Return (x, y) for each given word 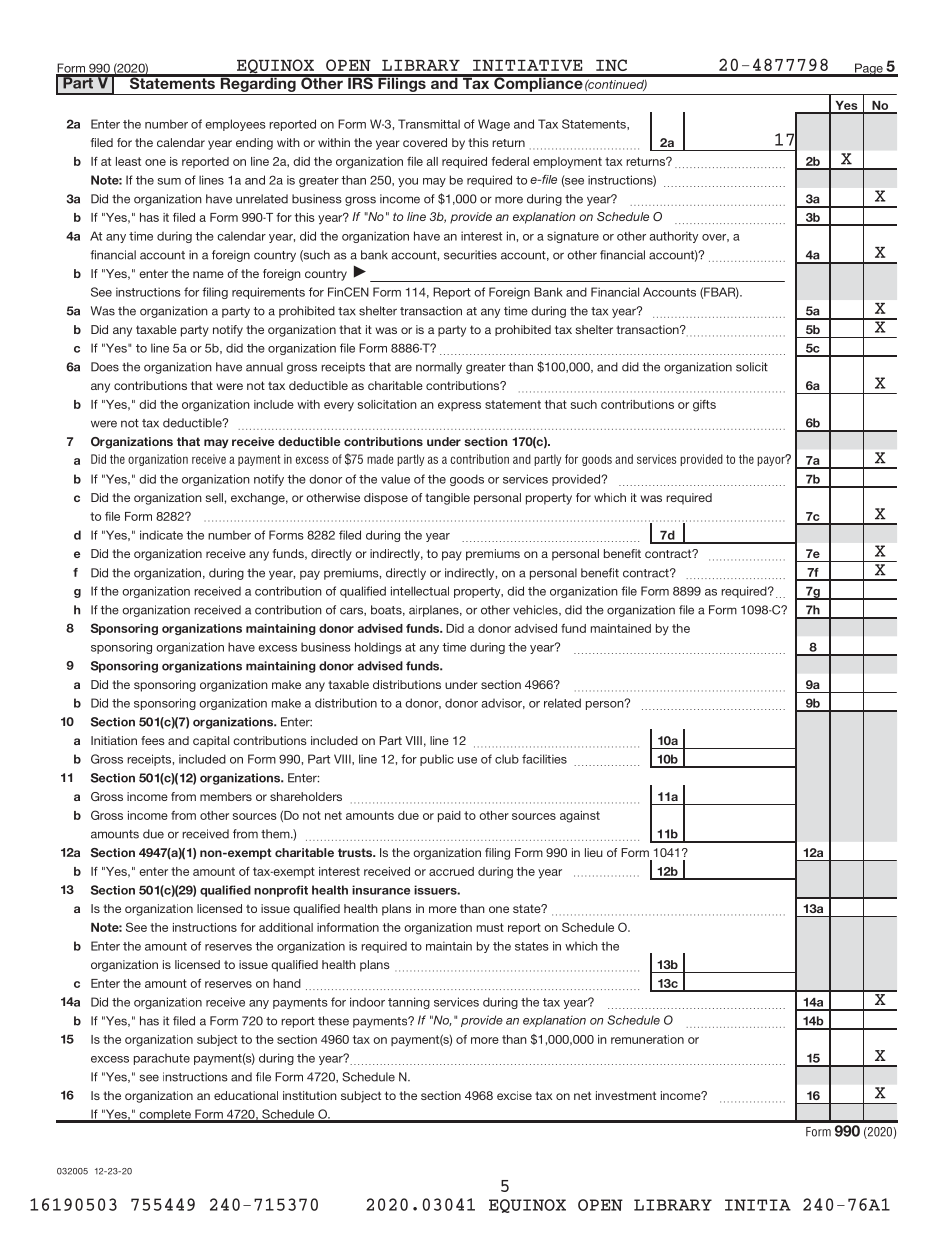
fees (153, 740)
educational (246, 1095)
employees (235, 125)
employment (567, 163)
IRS (360, 82)
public (437, 760)
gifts (704, 406)
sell (215, 497)
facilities (544, 759)
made (380, 459)
